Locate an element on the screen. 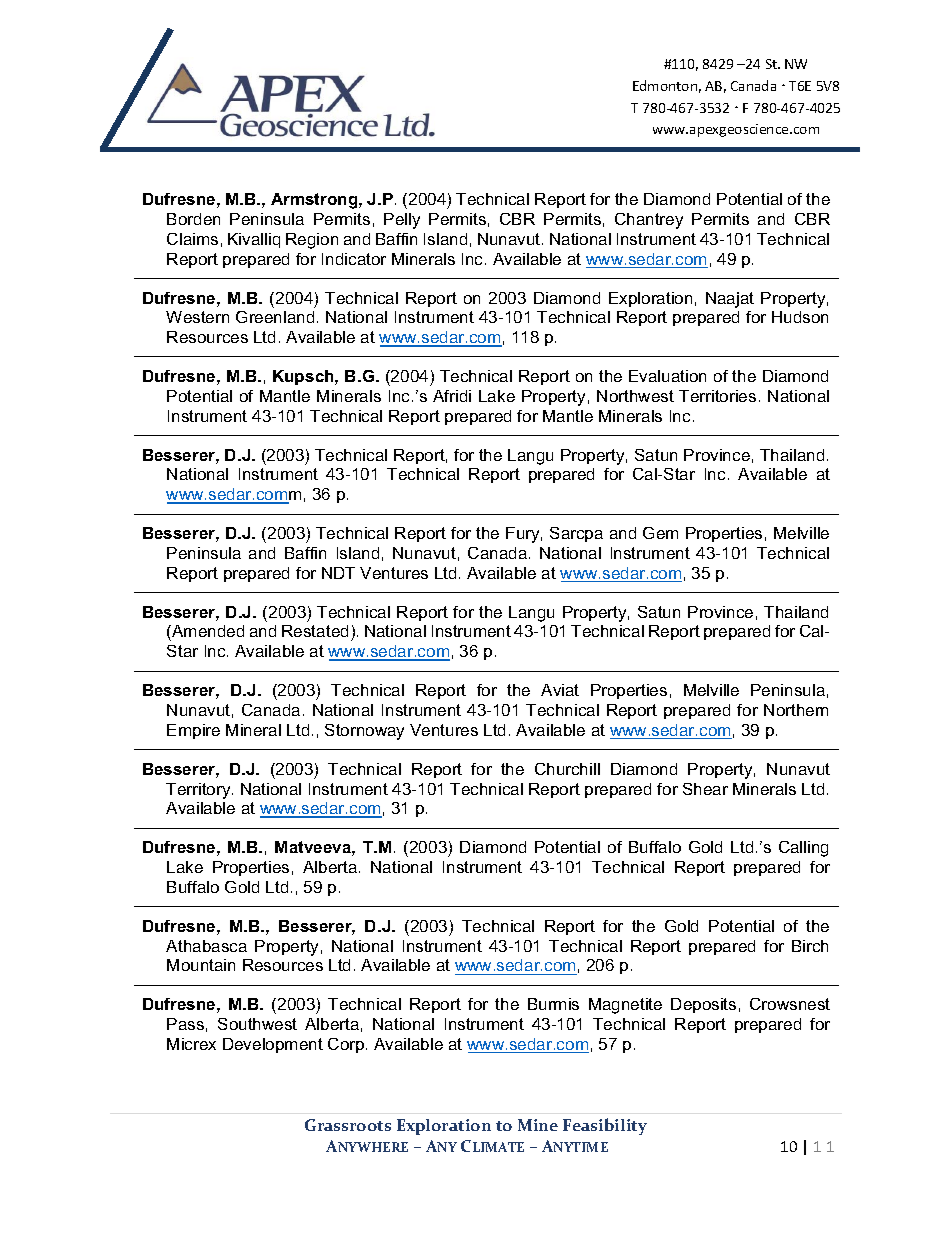 The image size is (952, 1233). Feasibility is located at coordinates (605, 1126).
